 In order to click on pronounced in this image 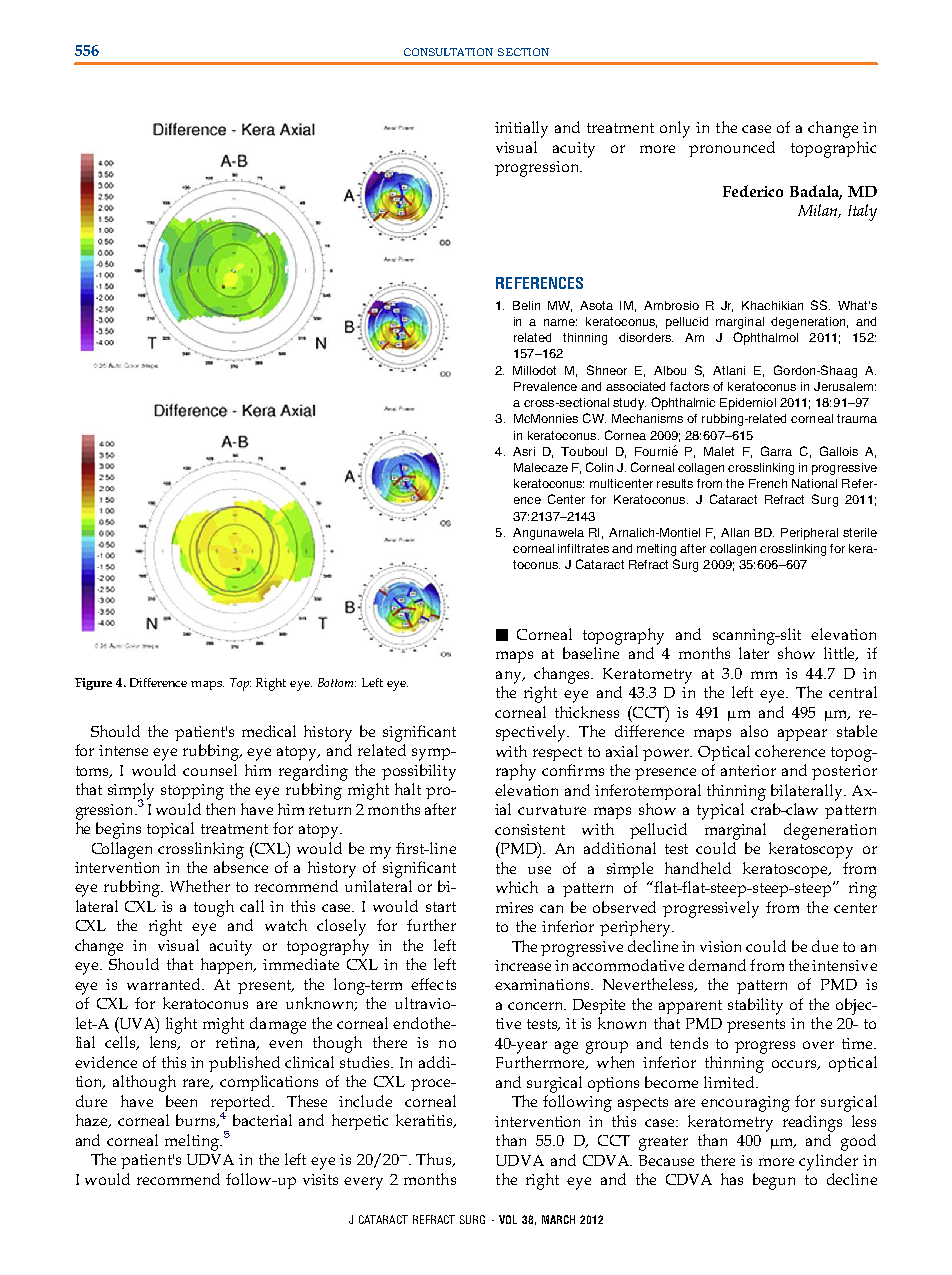, I will do `click(732, 149)`.
